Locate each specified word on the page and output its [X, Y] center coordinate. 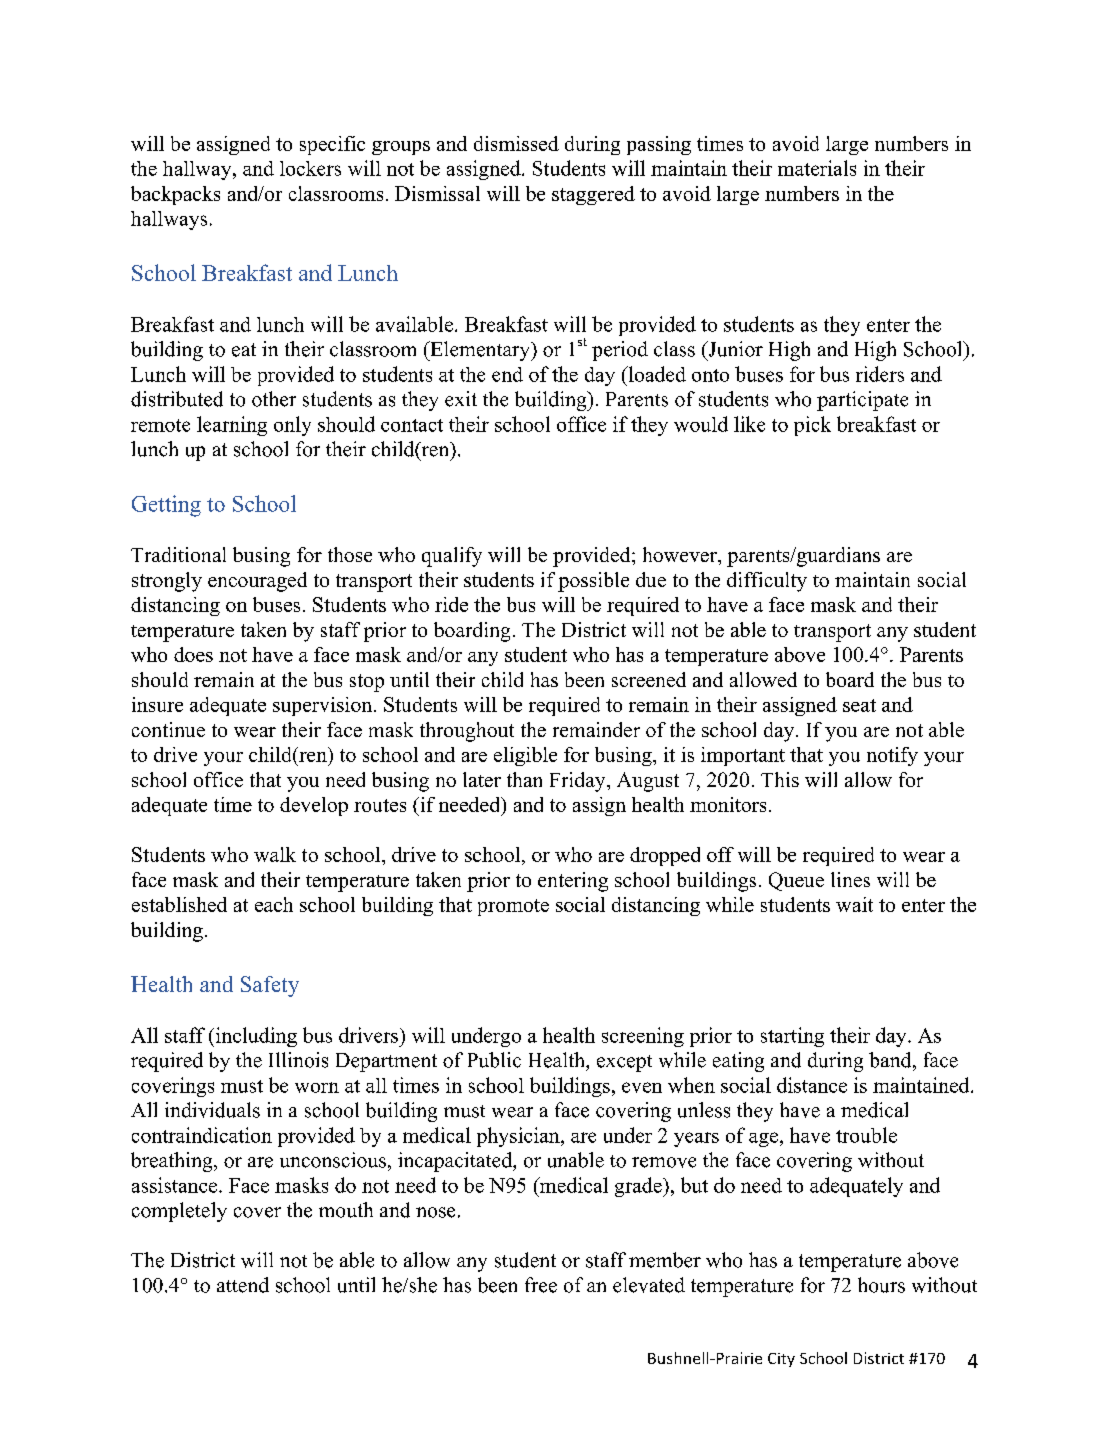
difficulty [767, 582]
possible [593, 582]
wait [854, 904]
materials [817, 168]
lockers [310, 168]
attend [243, 1285]
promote [513, 907]
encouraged [257, 582]
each [274, 904]
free [541, 1285]
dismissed [516, 143]
